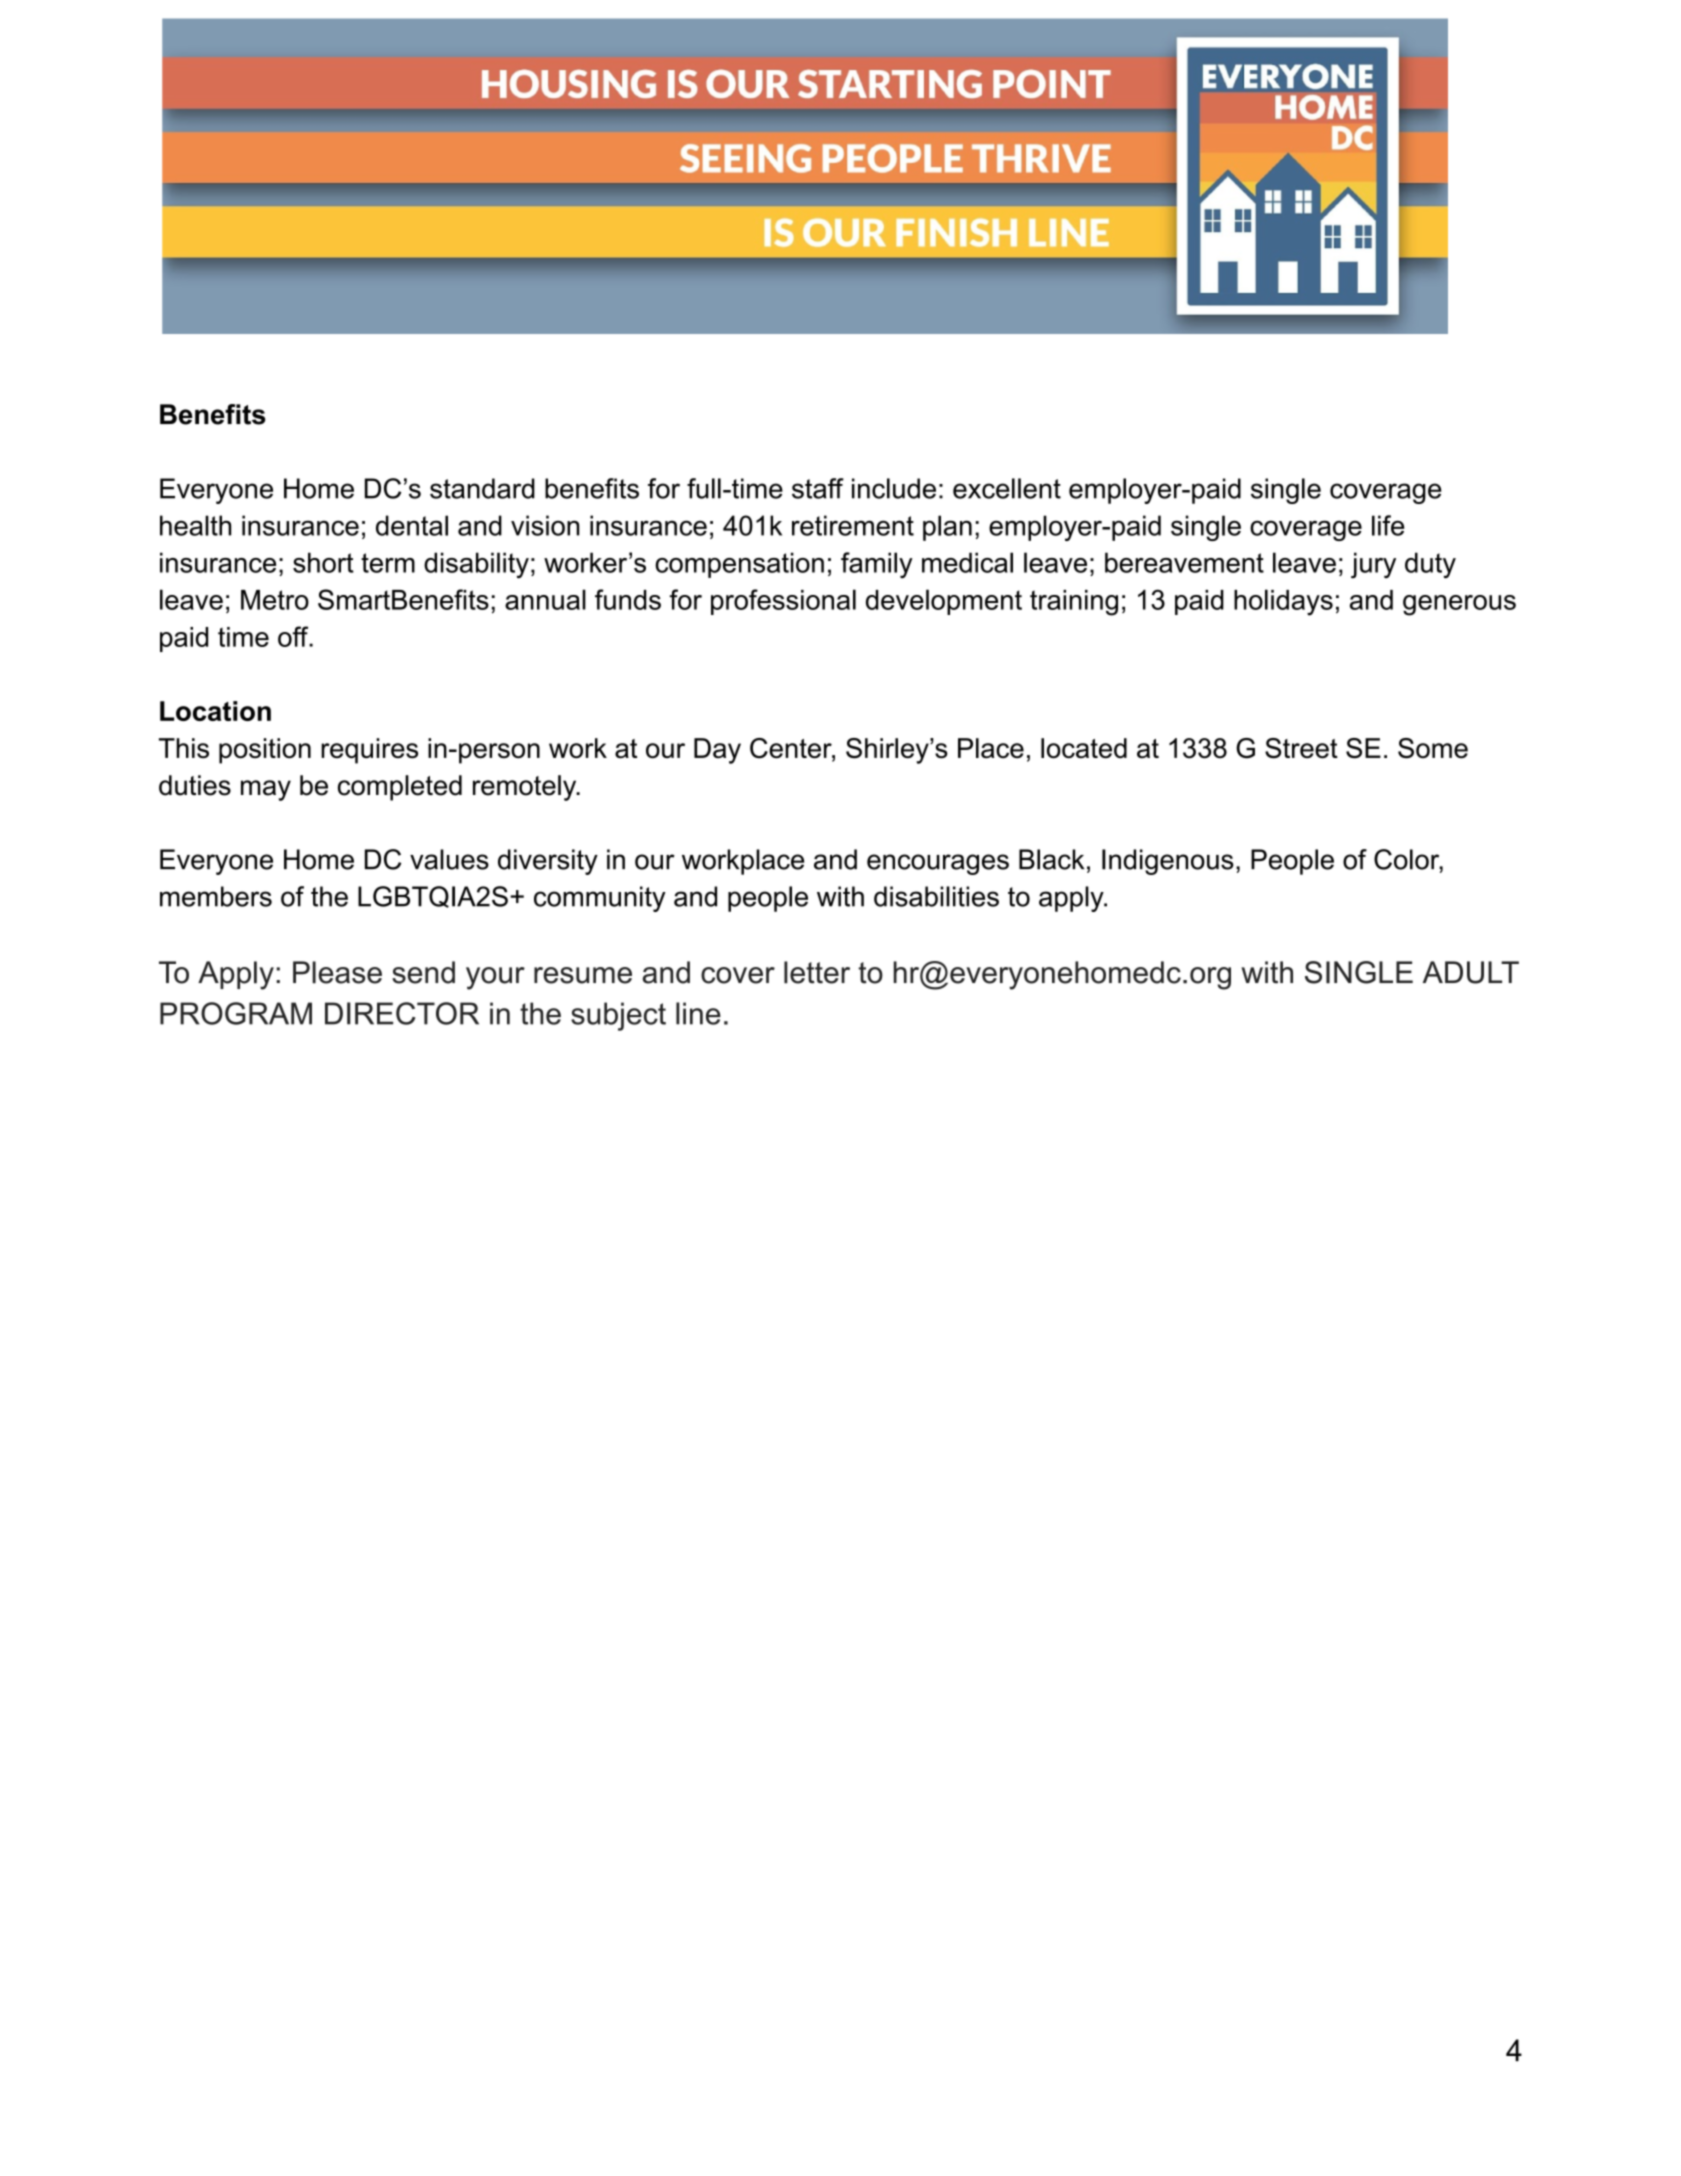 The image size is (1681, 2176). I want to click on letter, so click(817, 972).
